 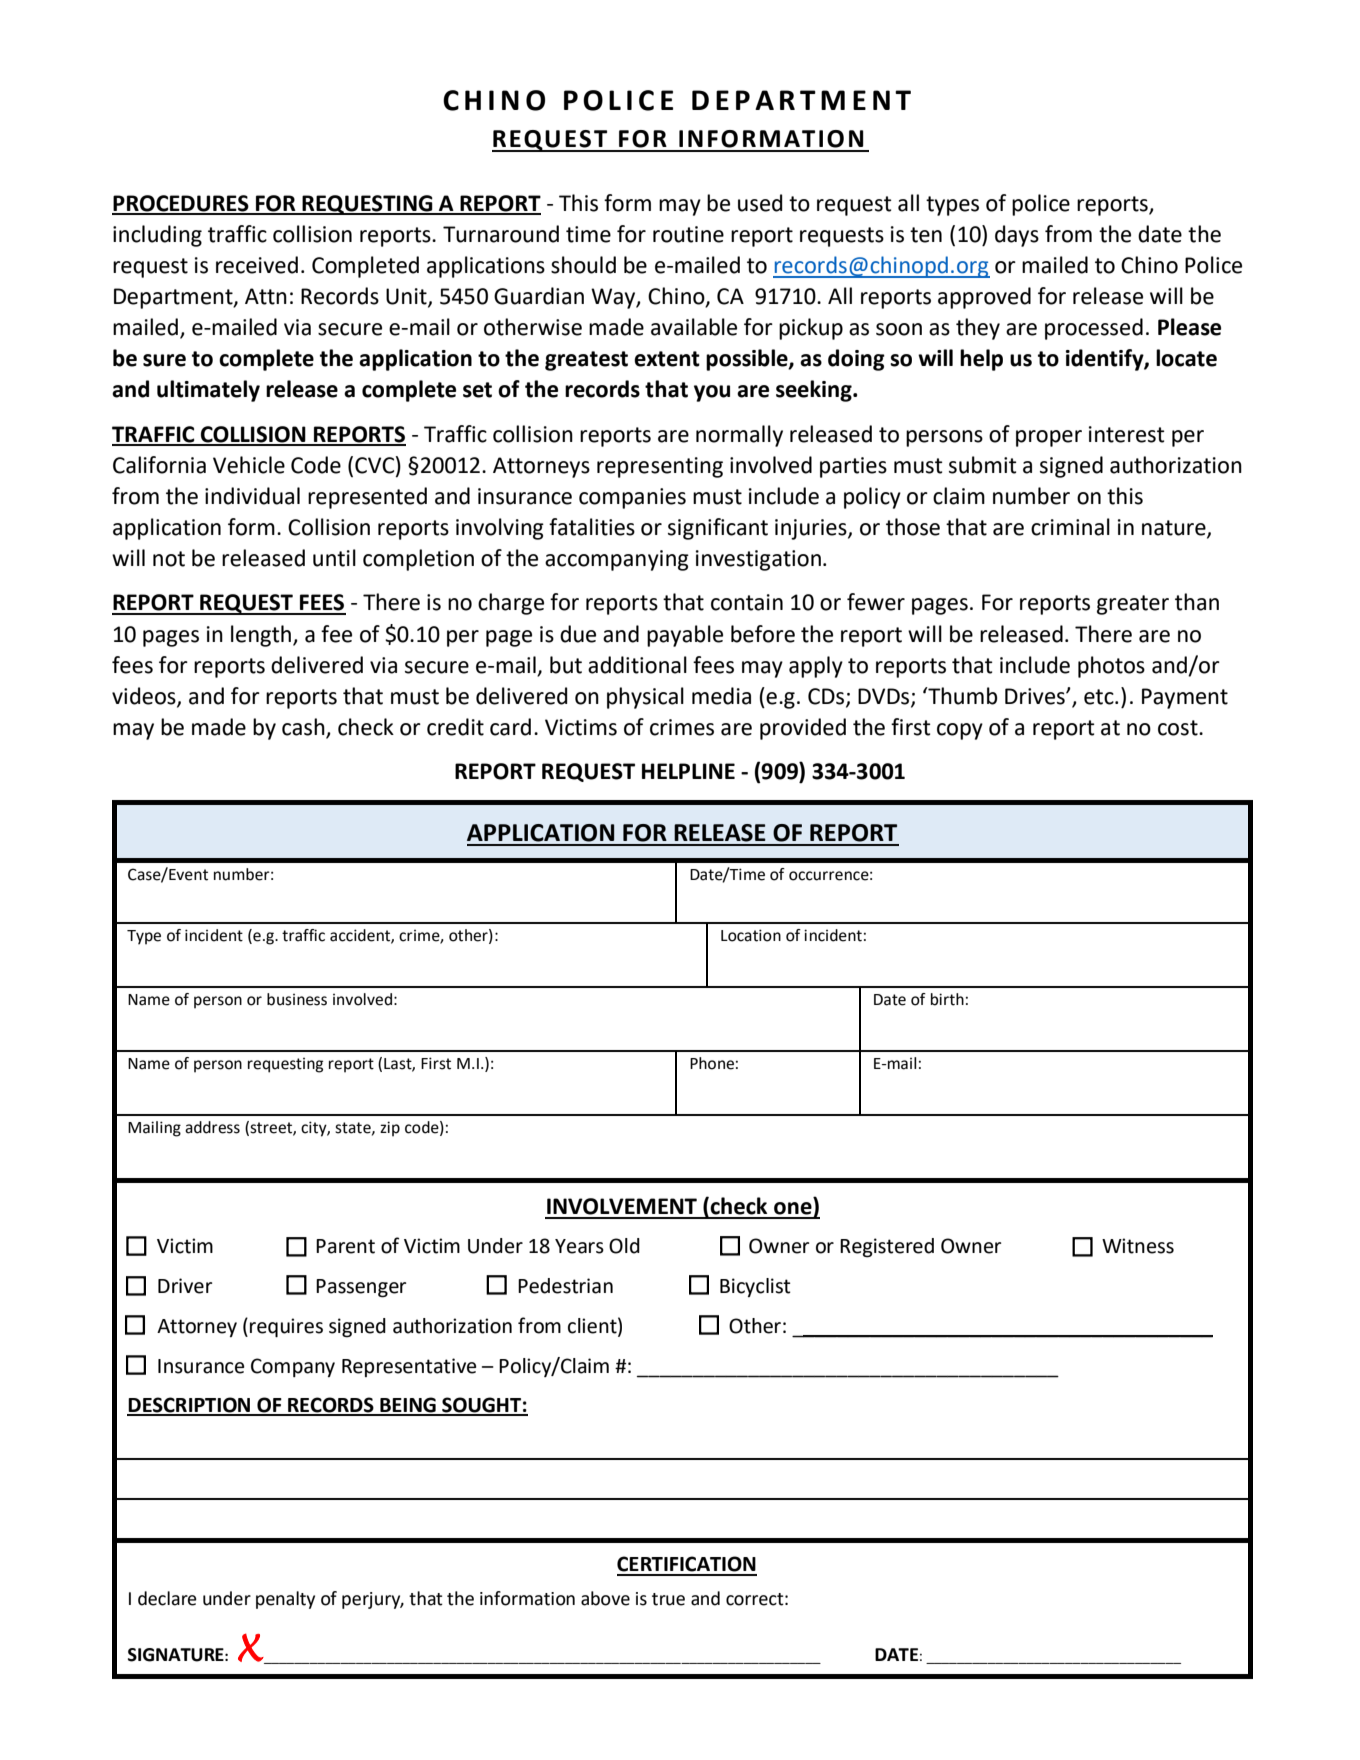 I want to click on above, so click(x=605, y=1598).
